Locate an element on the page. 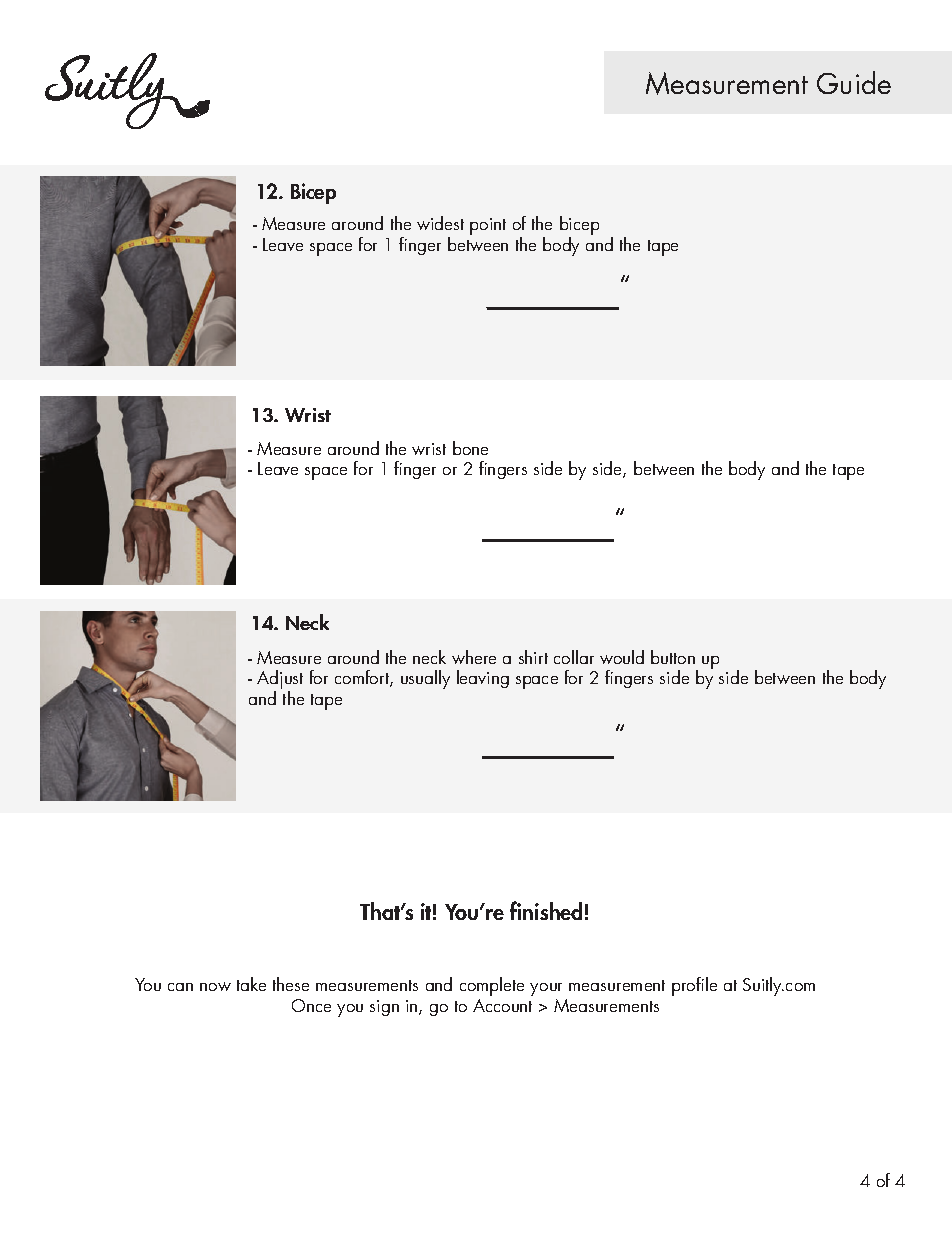 This image has width=952, height=1233. leaving is located at coordinates (483, 679).
